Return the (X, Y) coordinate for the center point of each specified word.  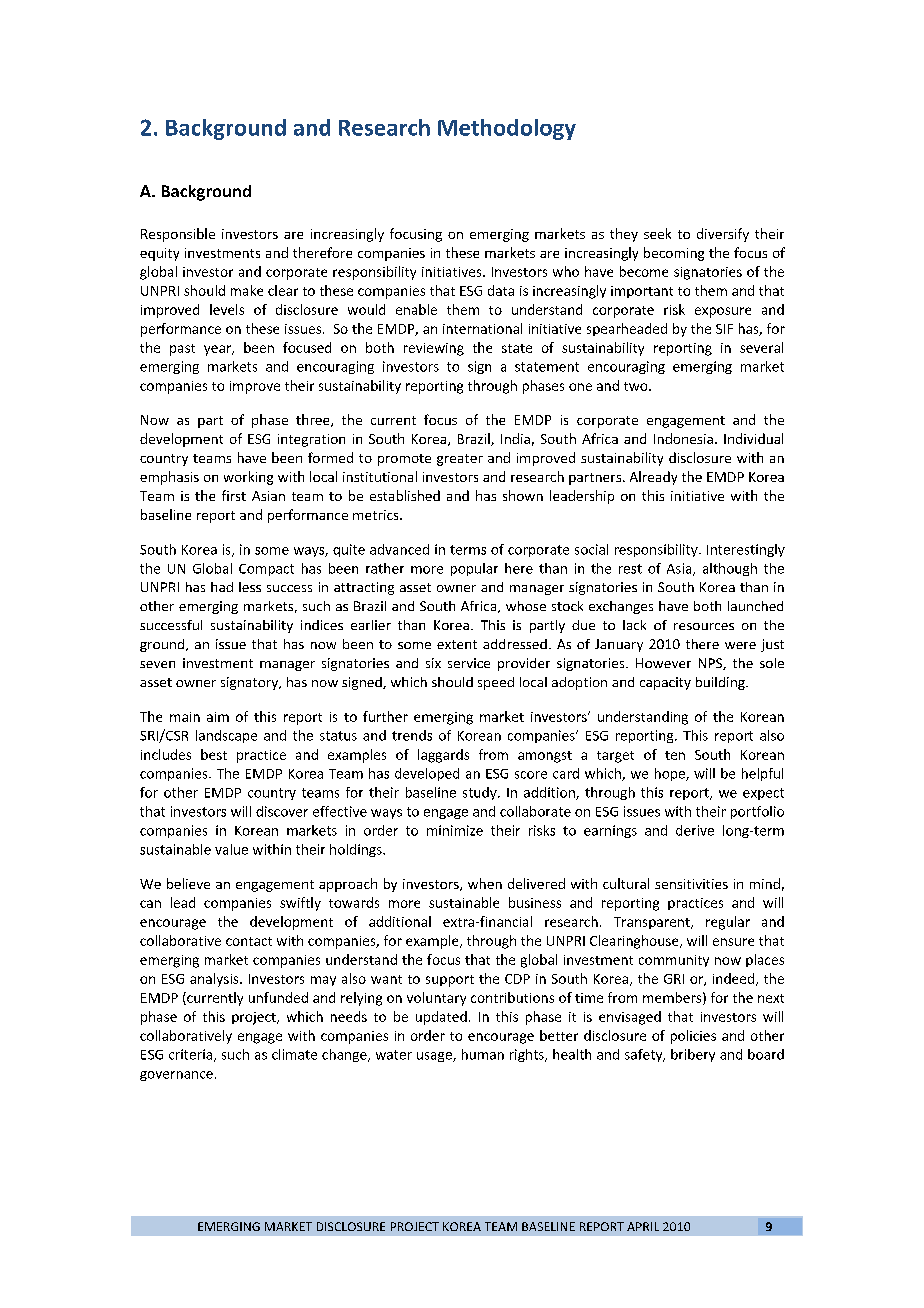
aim (218, 717)
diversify (723, 235)
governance (176, 1076)
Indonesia (683, 438)
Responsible (178, 235)
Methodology (507, 129)
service (469, 663)
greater (460, 460)
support (450, 981)
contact (249, 941)
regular (728, 923)
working (248, 478)
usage (435, 1057)
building (721, 683)
